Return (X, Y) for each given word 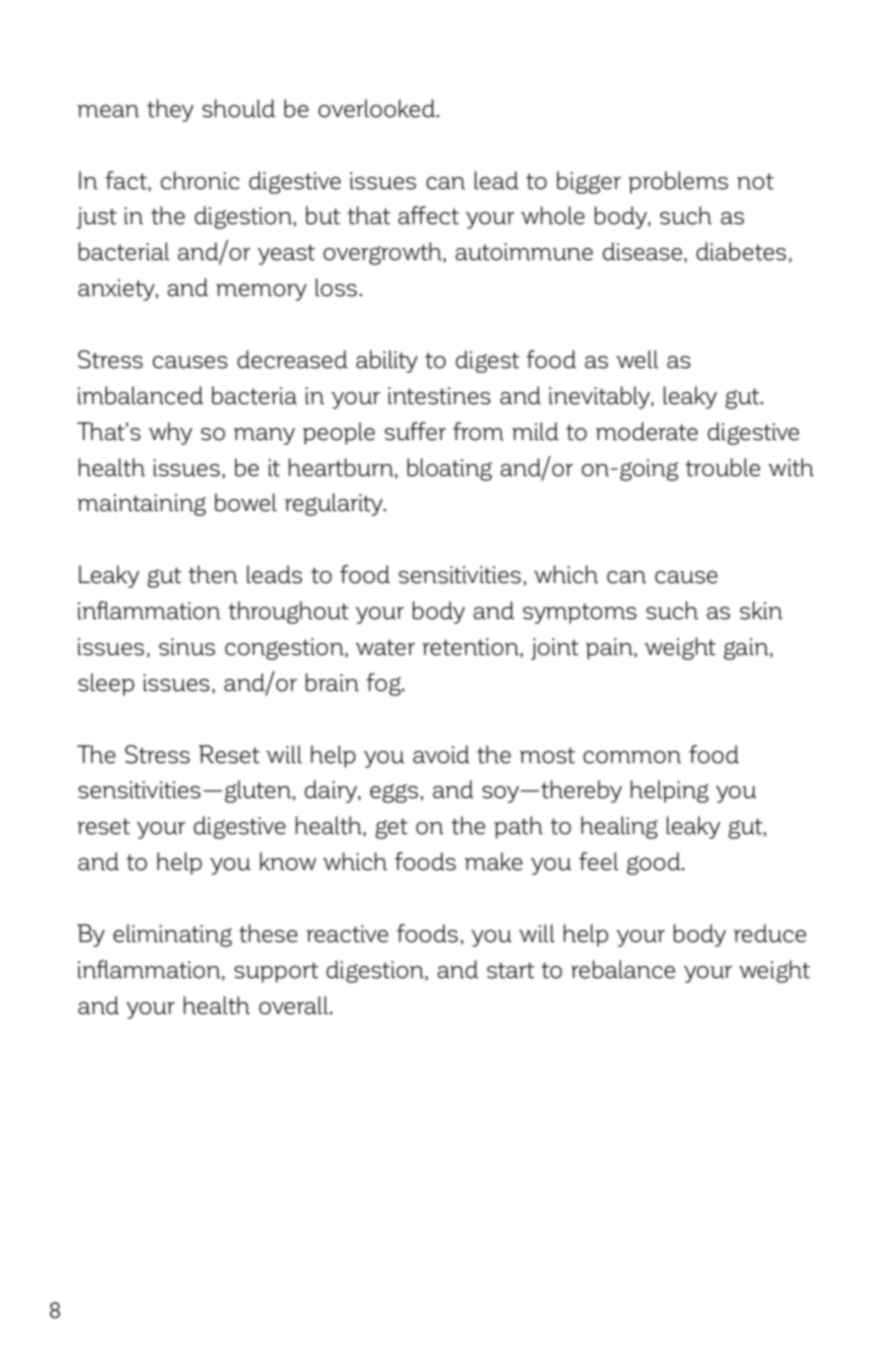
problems (678, 182)
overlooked (377, 108)
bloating (449, 469)
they (170, 110)
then (213, 574)
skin (761, 610)
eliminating (172, 935)
